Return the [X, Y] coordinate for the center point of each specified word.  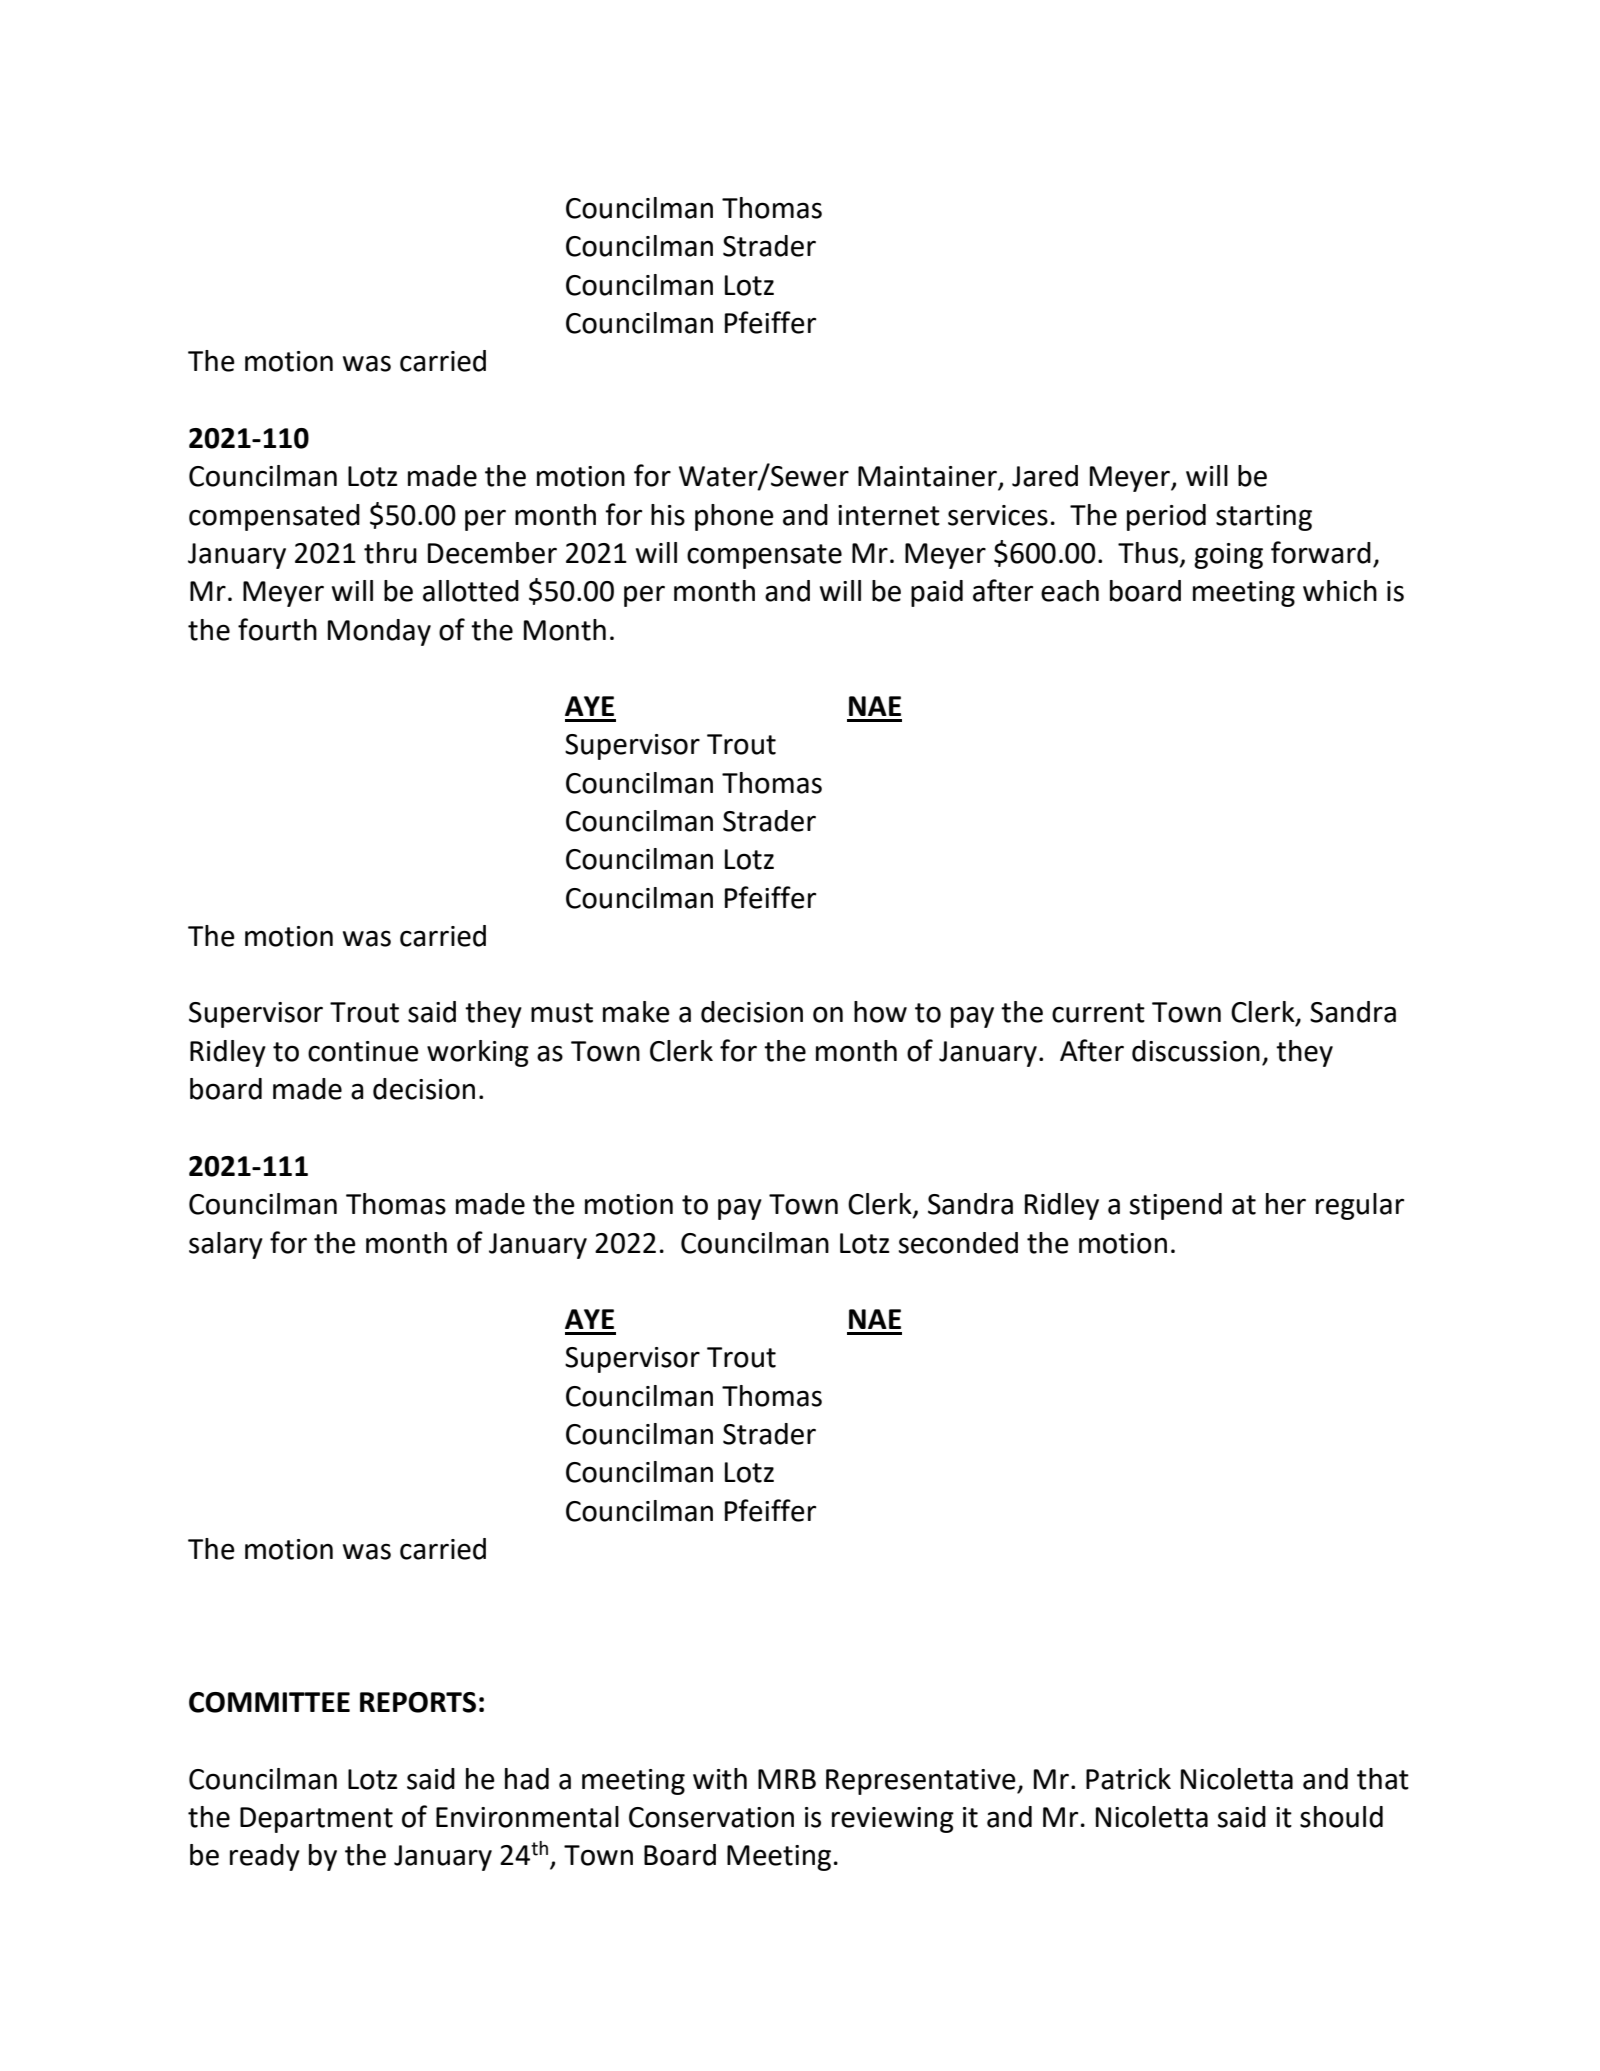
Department [316, 1820]
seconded [958, 1243]
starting [1264, 518]
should [1341, 1817]
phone [734, 517]
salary [226, 1245]
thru [390, 553]
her [1286, 1204]
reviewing [893, 1820]
